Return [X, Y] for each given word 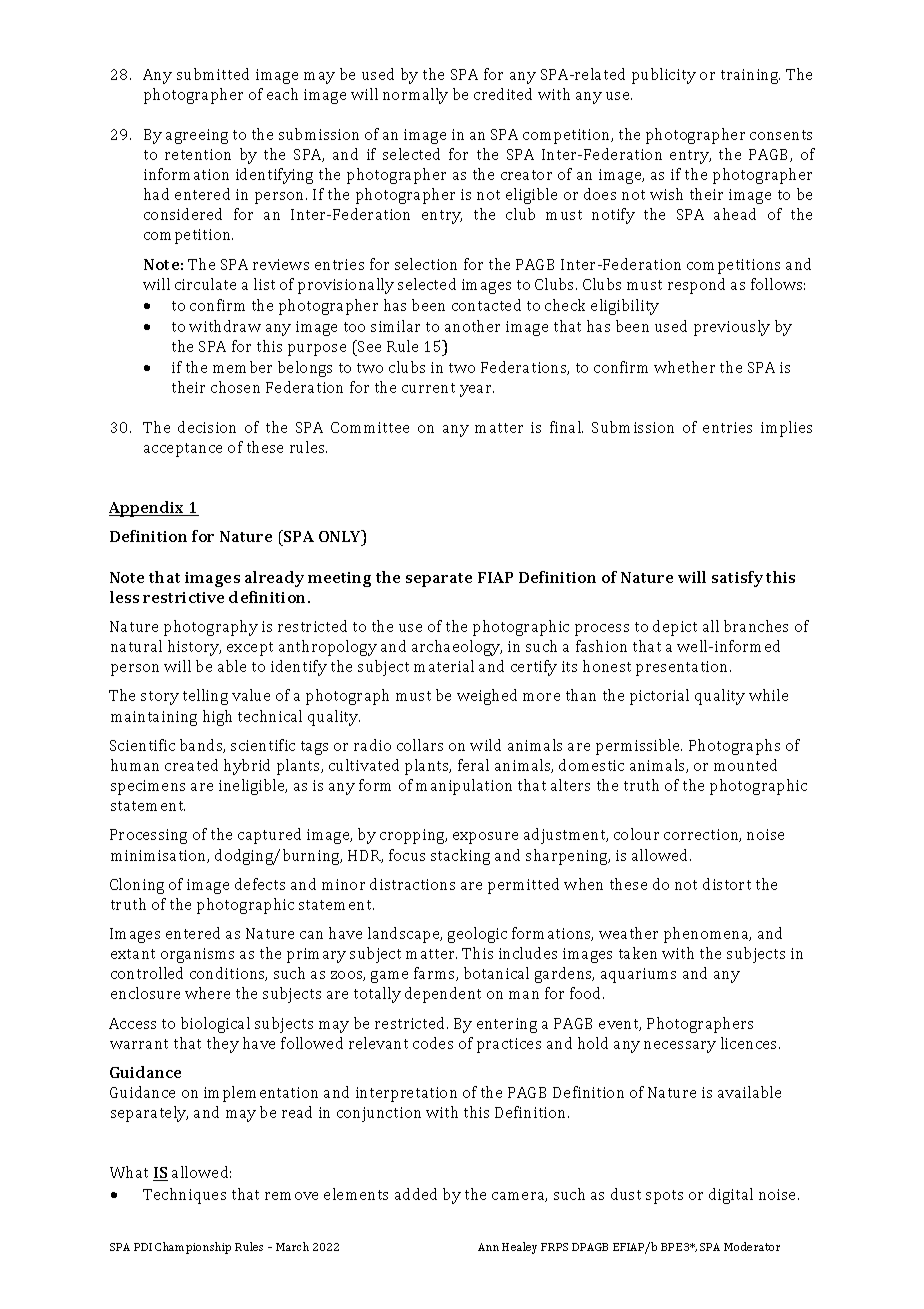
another [472, 326]
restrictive [183, 597]
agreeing [197, 136]
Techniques [184, 1196]
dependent [443, 995]
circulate [205, 284]
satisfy [737, 579]
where [207, 993]
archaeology [457, 648]
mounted [745, 765]
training [750, 76]
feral [473, 765]
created [191, 765]
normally [415, 96]
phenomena [707, 935]
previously [732, 328]
